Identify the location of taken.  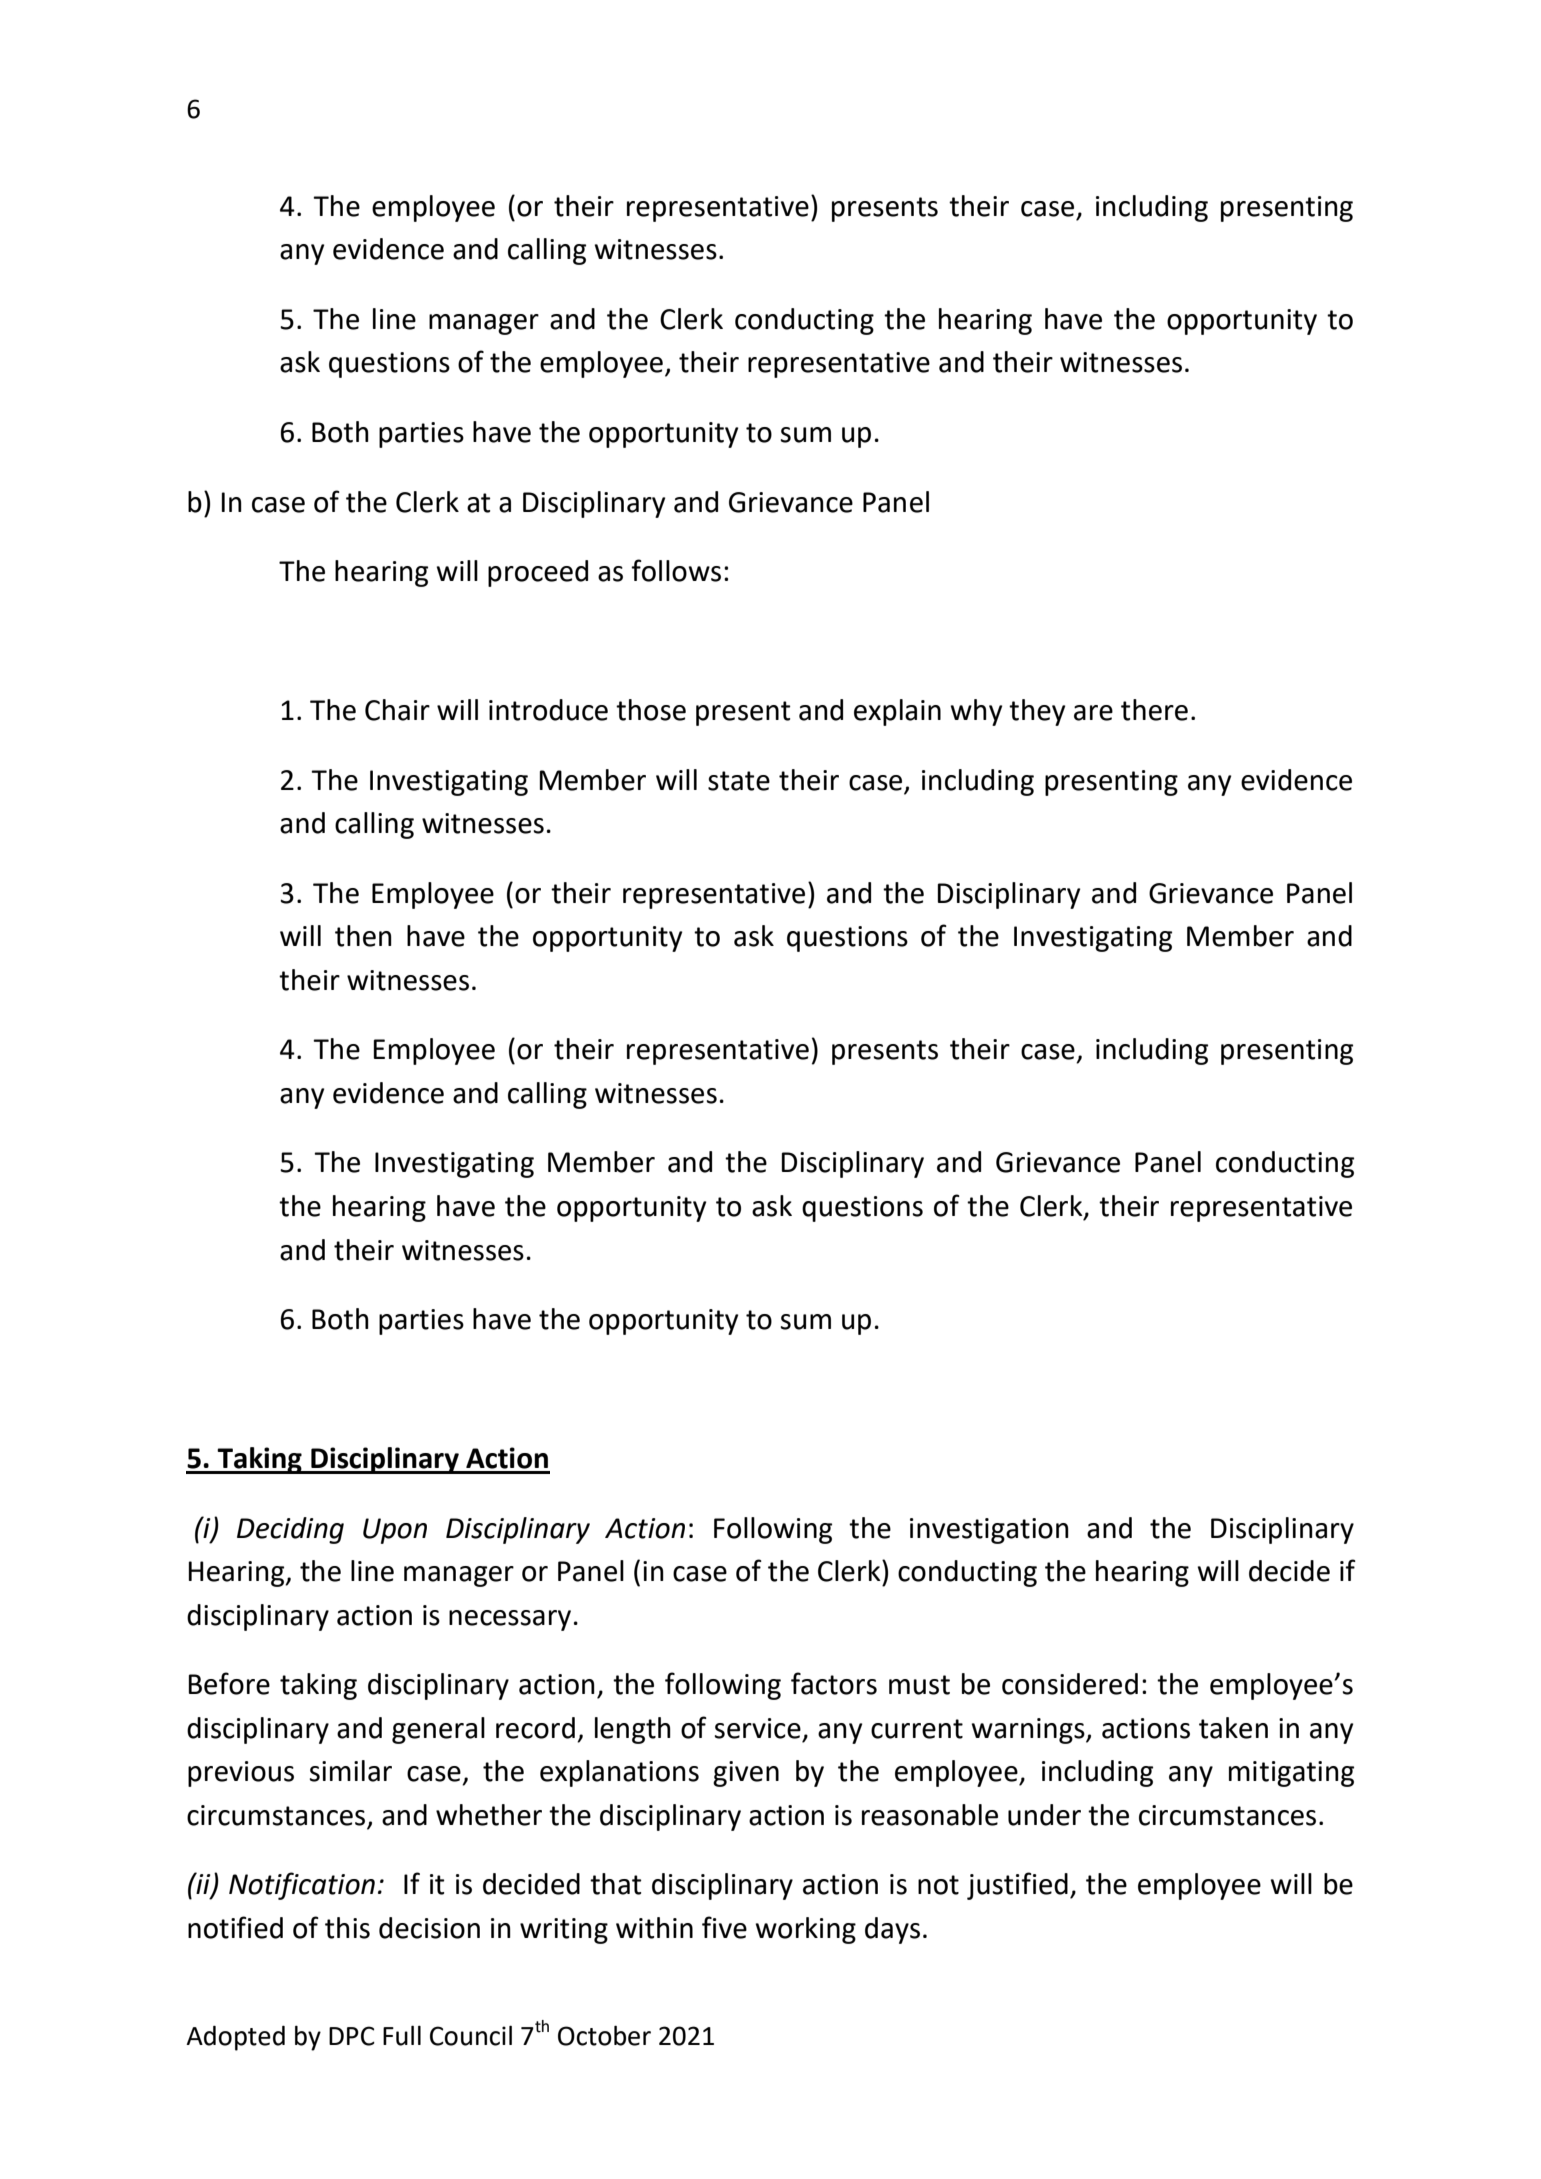
(1233, 1728).
